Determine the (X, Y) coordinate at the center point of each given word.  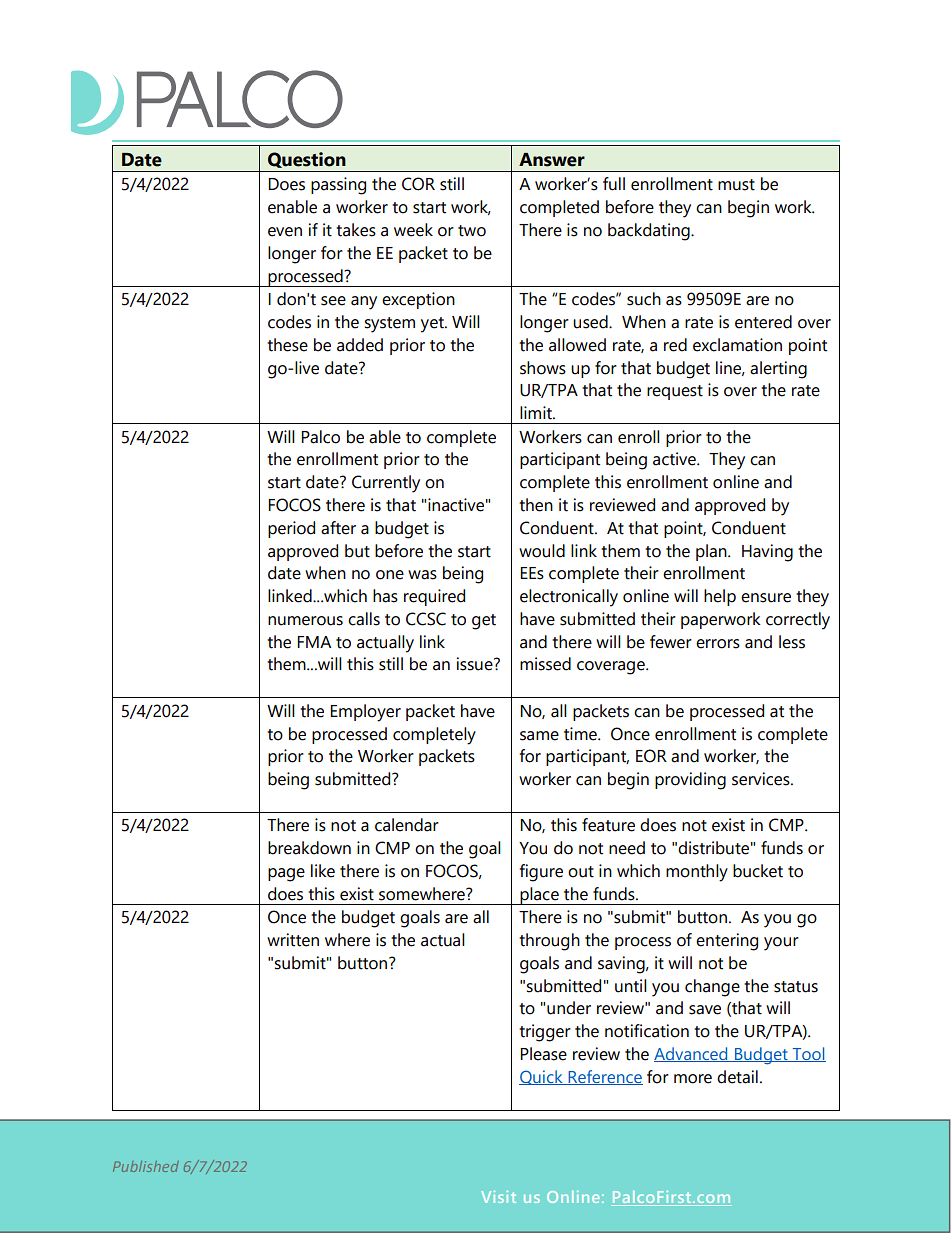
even (285, 232)
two (472, 231)
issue (476, 664)
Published (146, 1166)
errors (718, 644)
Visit (498, 1197)
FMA (314, 642)
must (736, 185)
